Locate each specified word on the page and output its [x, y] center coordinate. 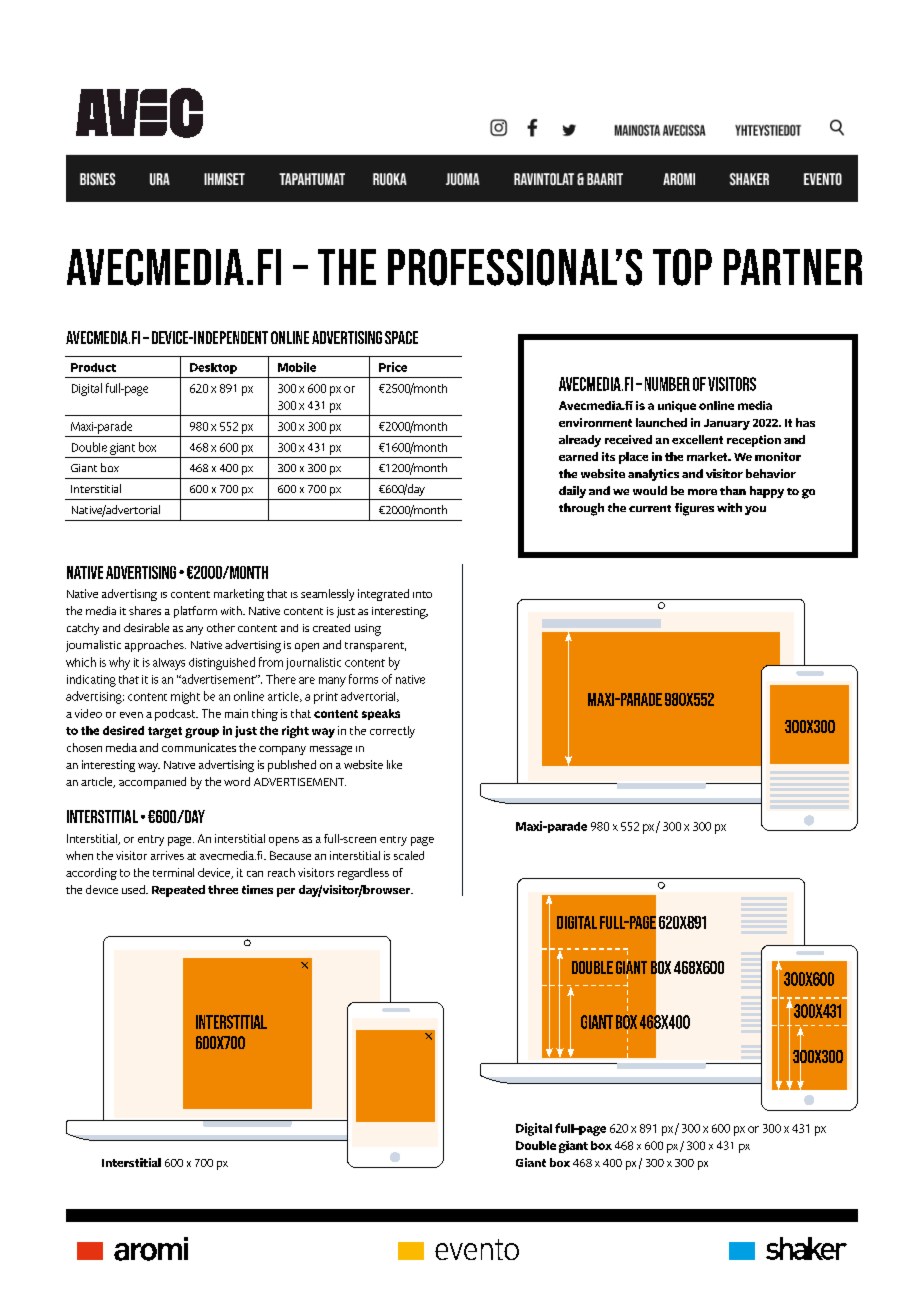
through [581, 509]
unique [677, 406]
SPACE [401, 337]
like [394, 764]
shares [145, 610]
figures [694, 509]
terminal [173, 872]
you [755, 510]
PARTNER [793, 267]
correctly [392, 732]
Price [393, 367]
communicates [199, 747]
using [368, 630]
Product [93, 367]
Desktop [213, 368]
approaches [155, 646]
